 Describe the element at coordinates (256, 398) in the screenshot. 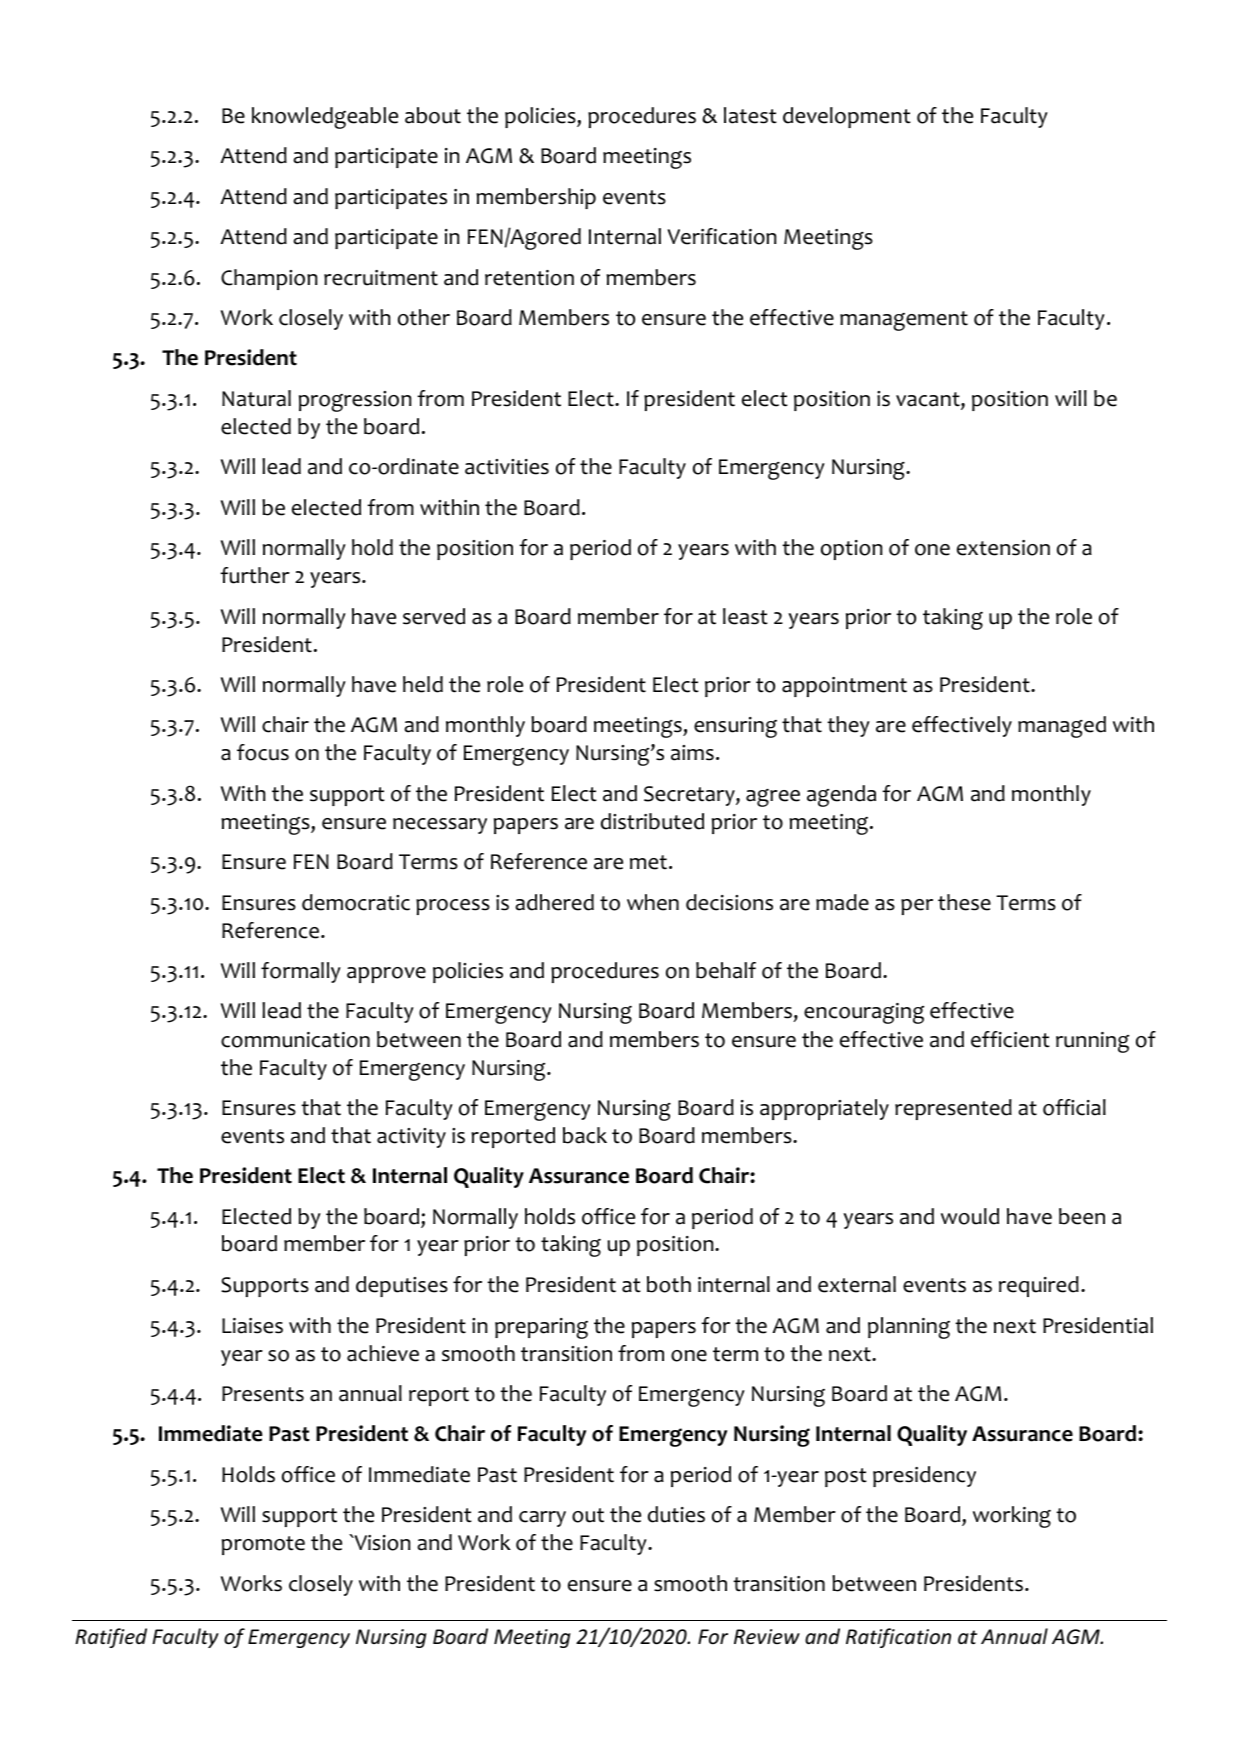

I see `Natural` at that location.
